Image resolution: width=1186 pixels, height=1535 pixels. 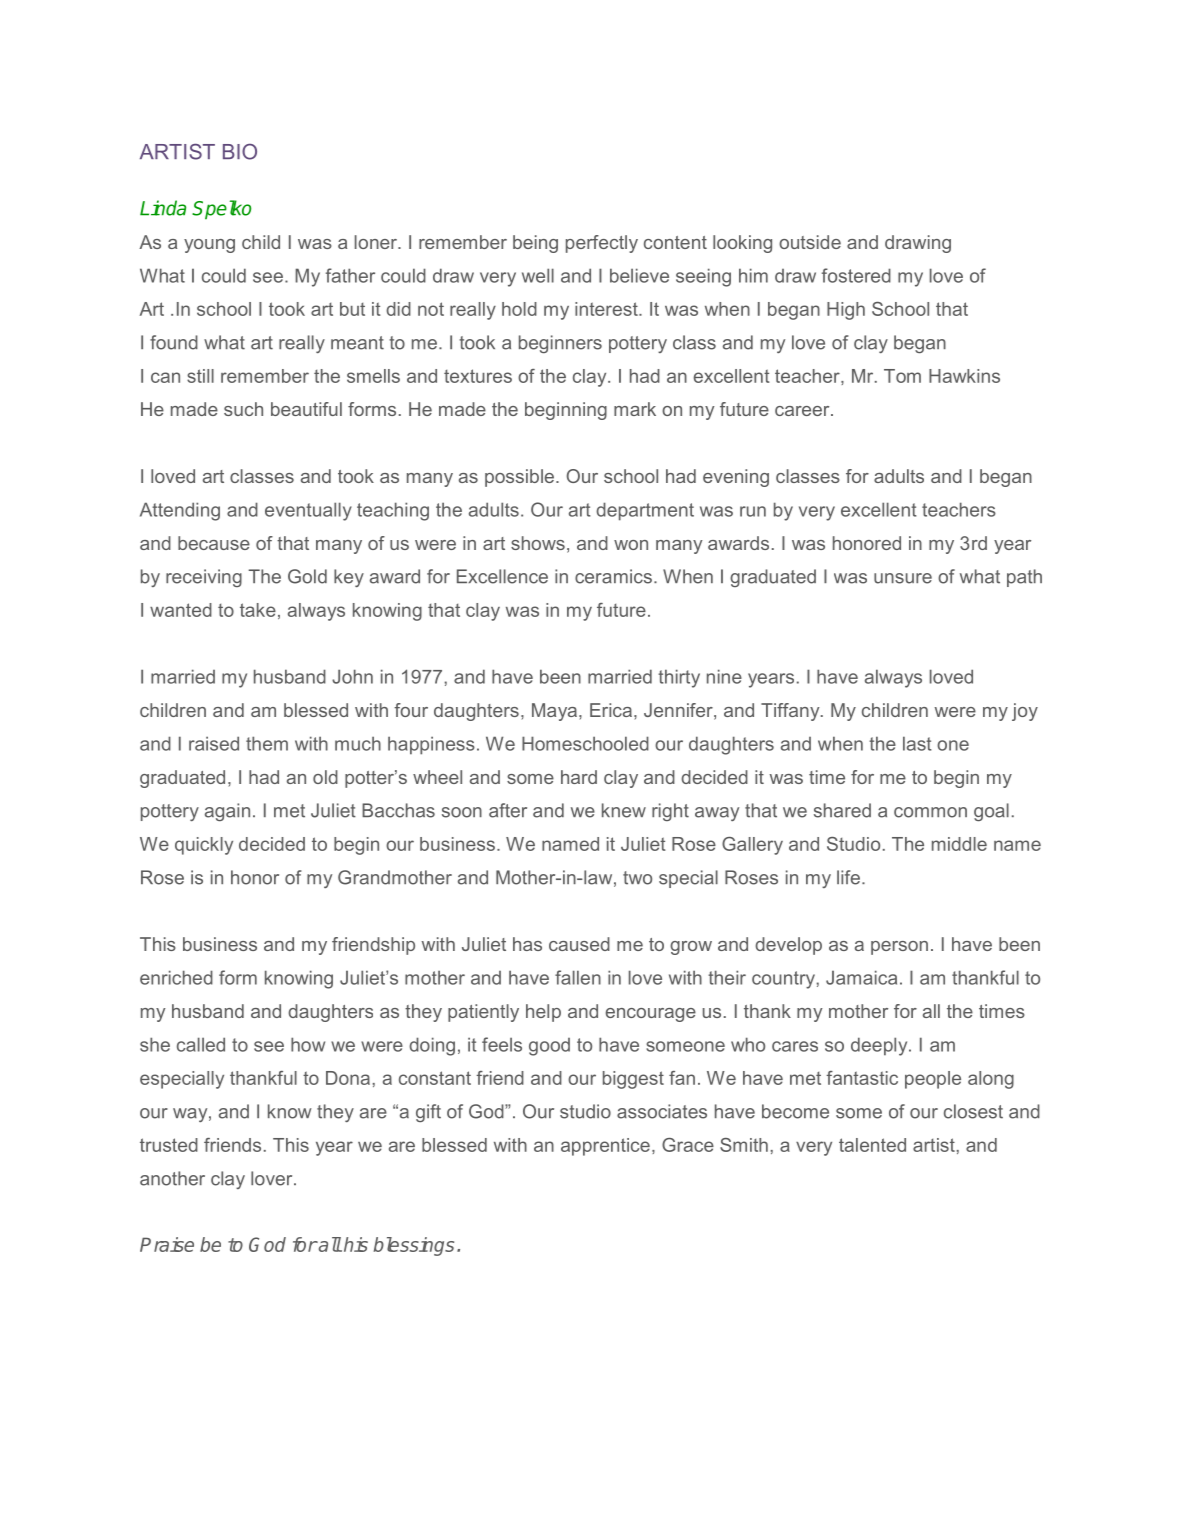 I want to click on won, so click(x=631, y=545).
